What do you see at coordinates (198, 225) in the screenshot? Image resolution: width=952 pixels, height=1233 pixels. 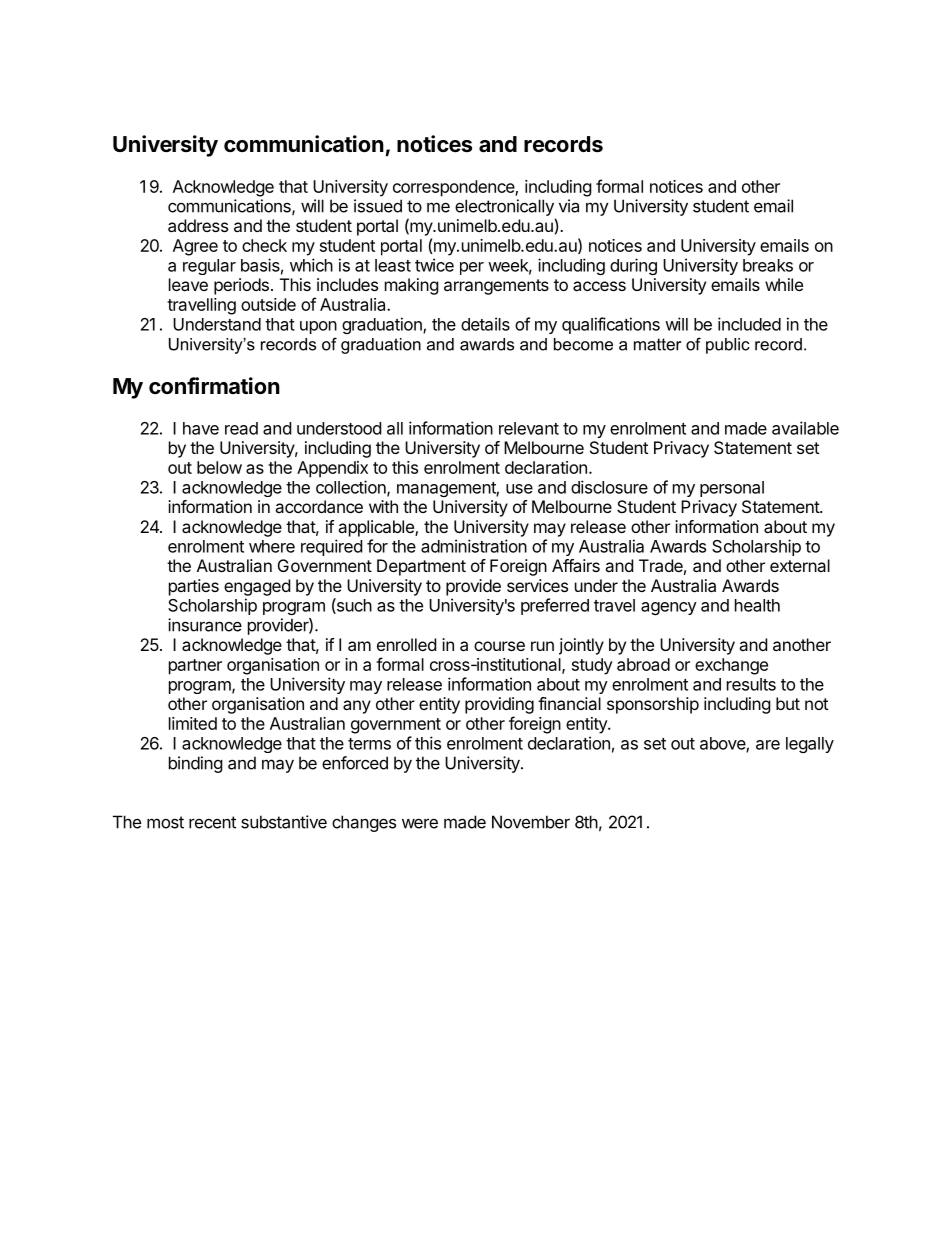 I see `address` at bounding box center [198, 225].
